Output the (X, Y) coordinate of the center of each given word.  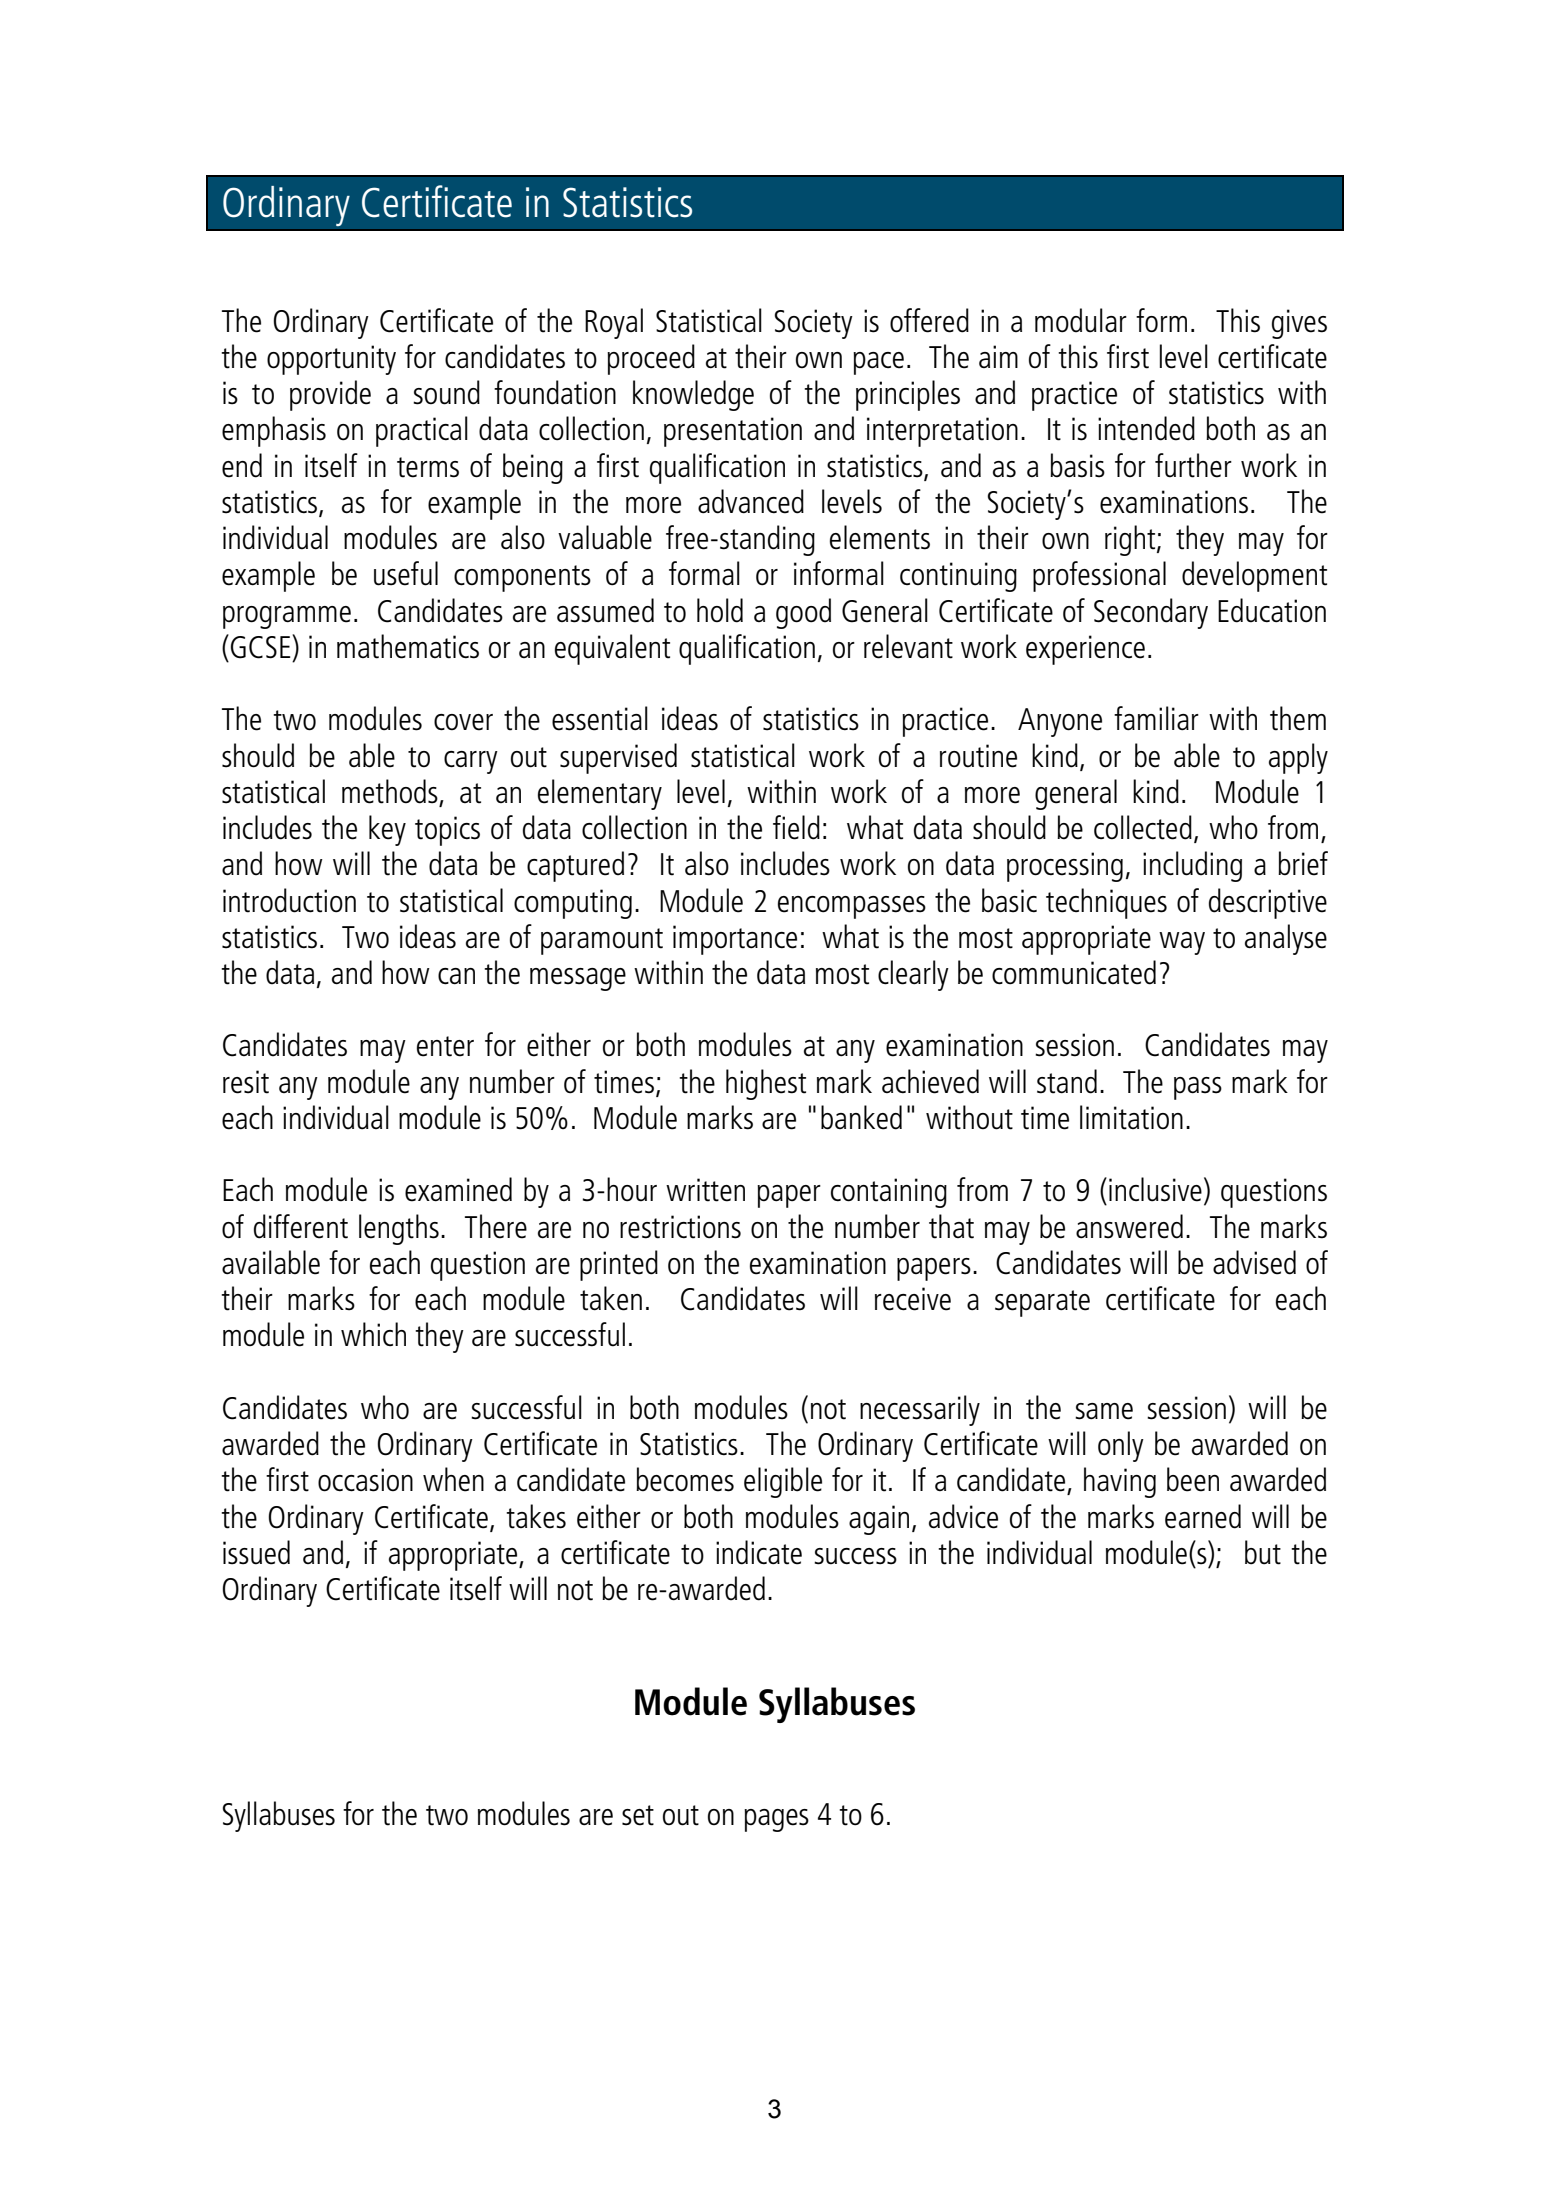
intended (1146, 428)
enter (445, 1046)
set (638, 1815)
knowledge (693, 395)
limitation (1131, 1117)
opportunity (331, 360)
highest (766, 1084)
